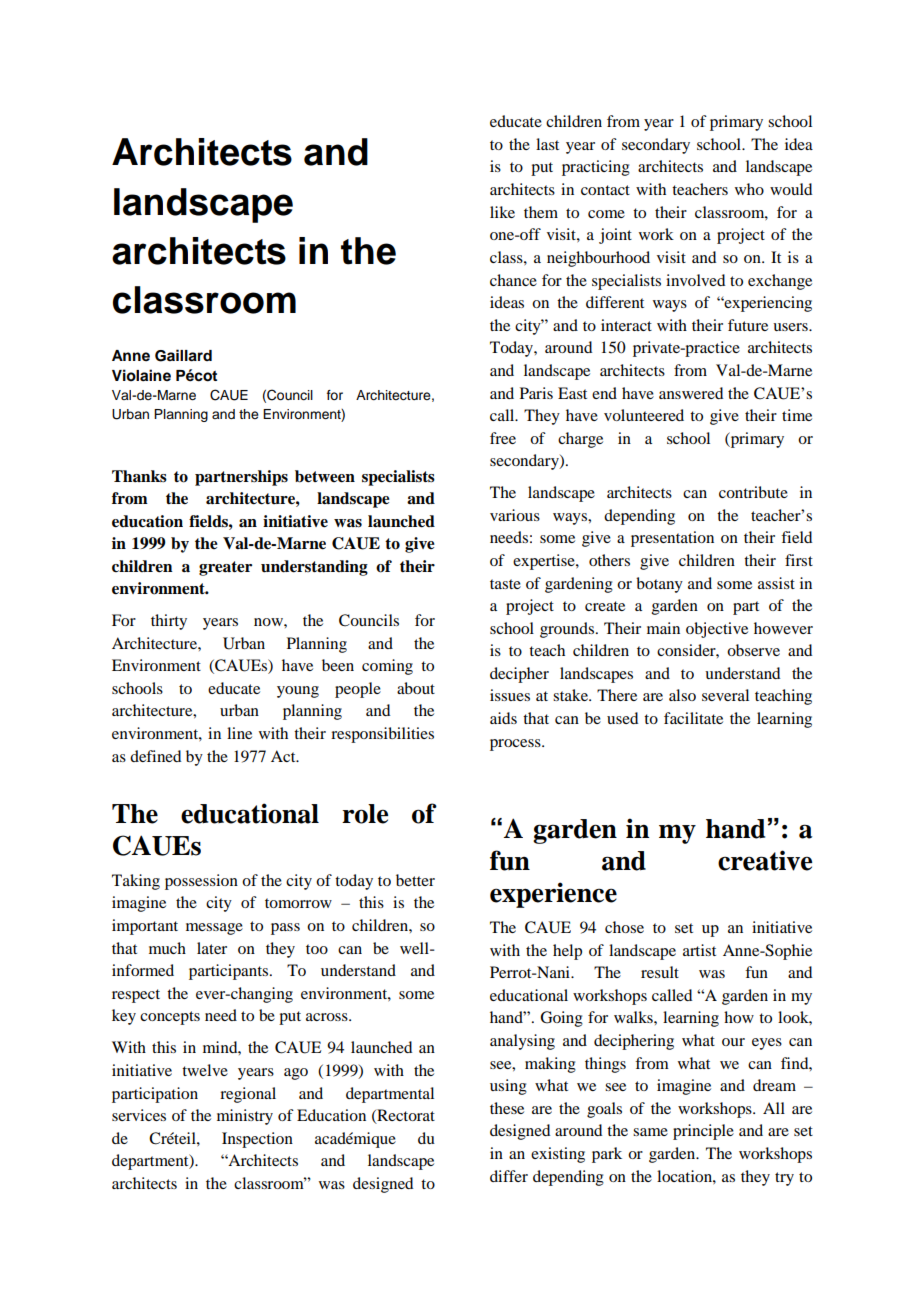  Describe the element at coordinates (239, 733) in the image. I see `line` at that location.
